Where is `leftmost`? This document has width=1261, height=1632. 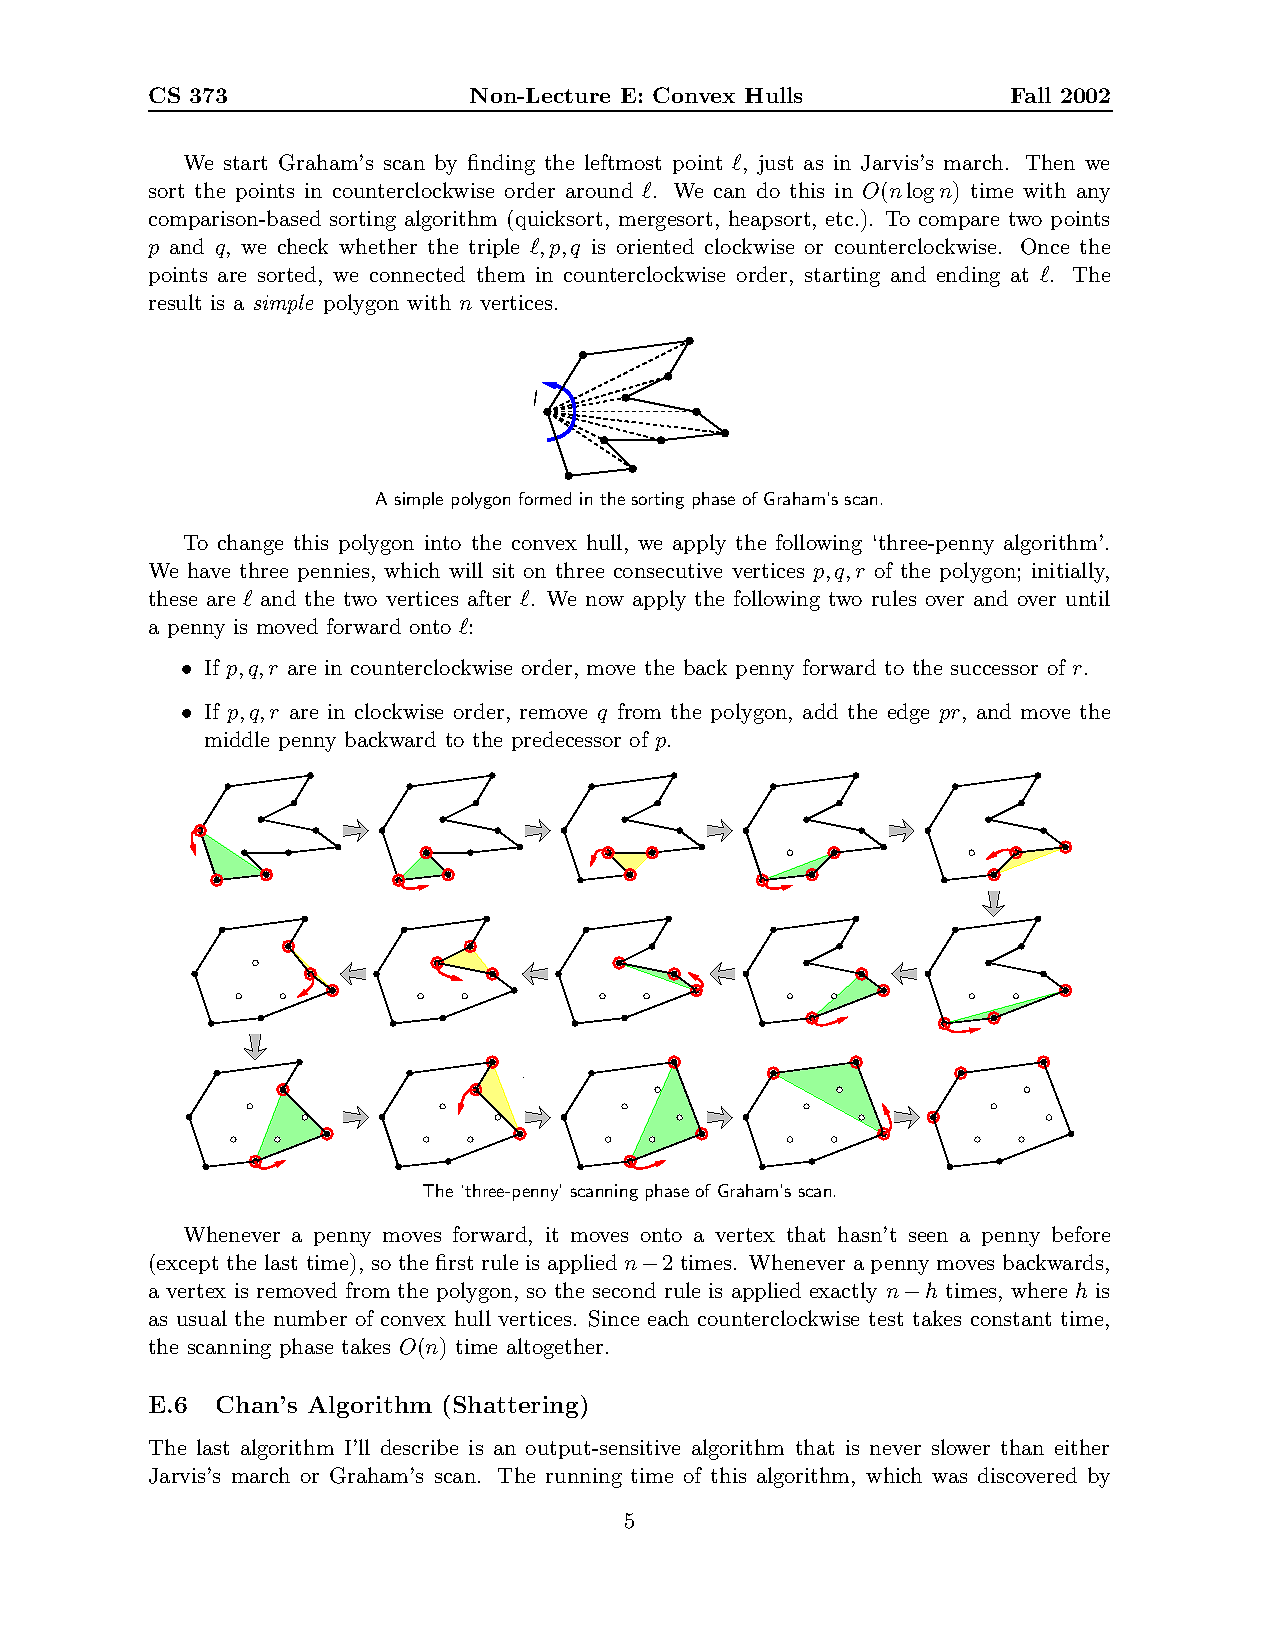 leftmost is located at coordinates (623, 162).
